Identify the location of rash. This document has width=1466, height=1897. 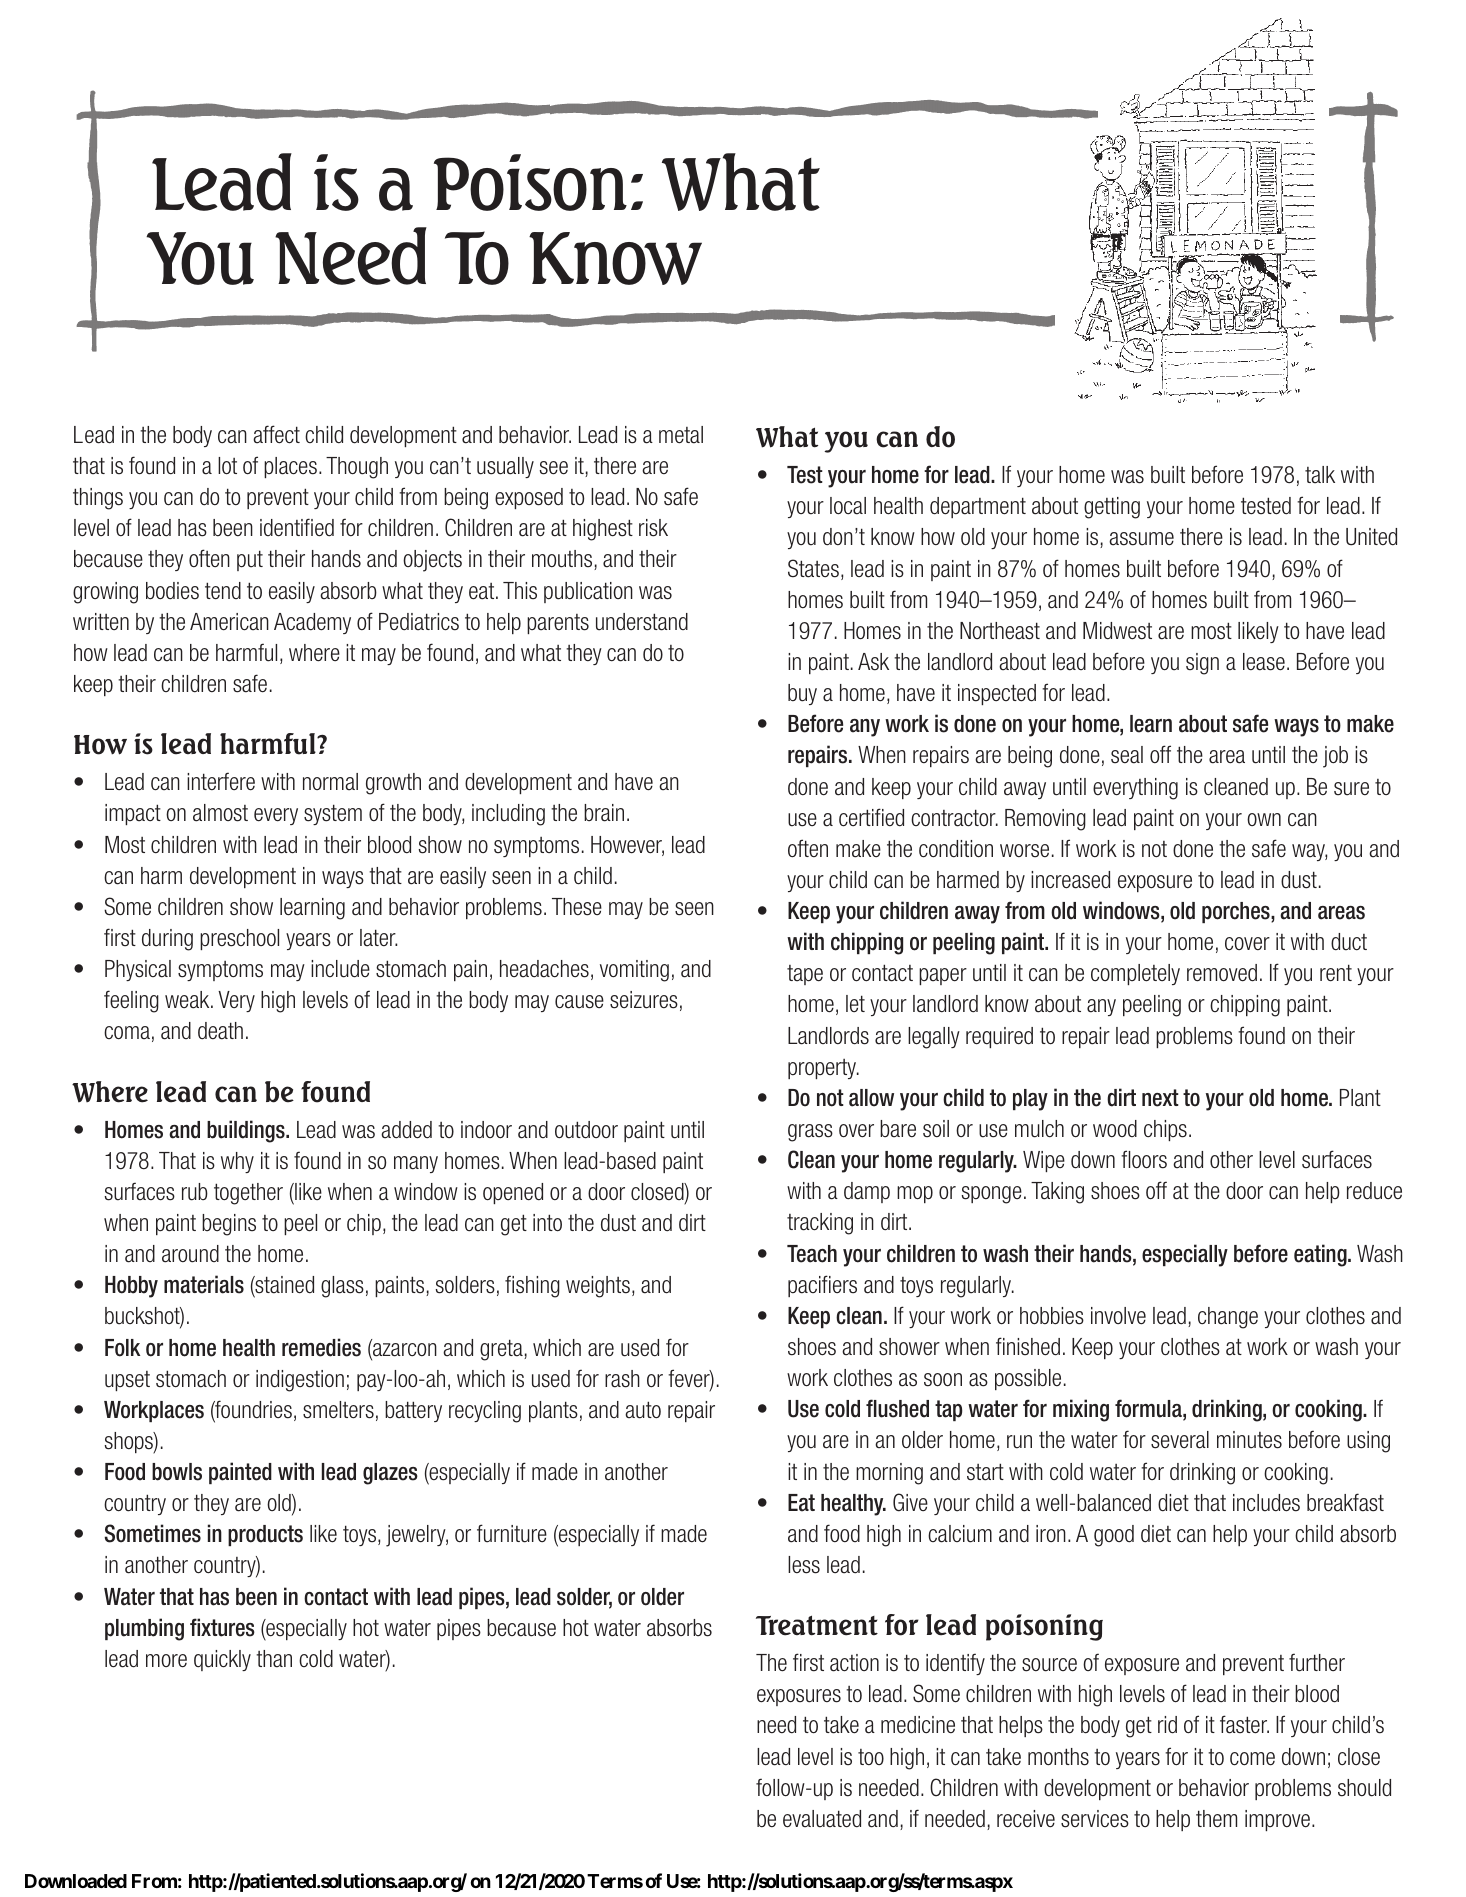
(622, 1379).
